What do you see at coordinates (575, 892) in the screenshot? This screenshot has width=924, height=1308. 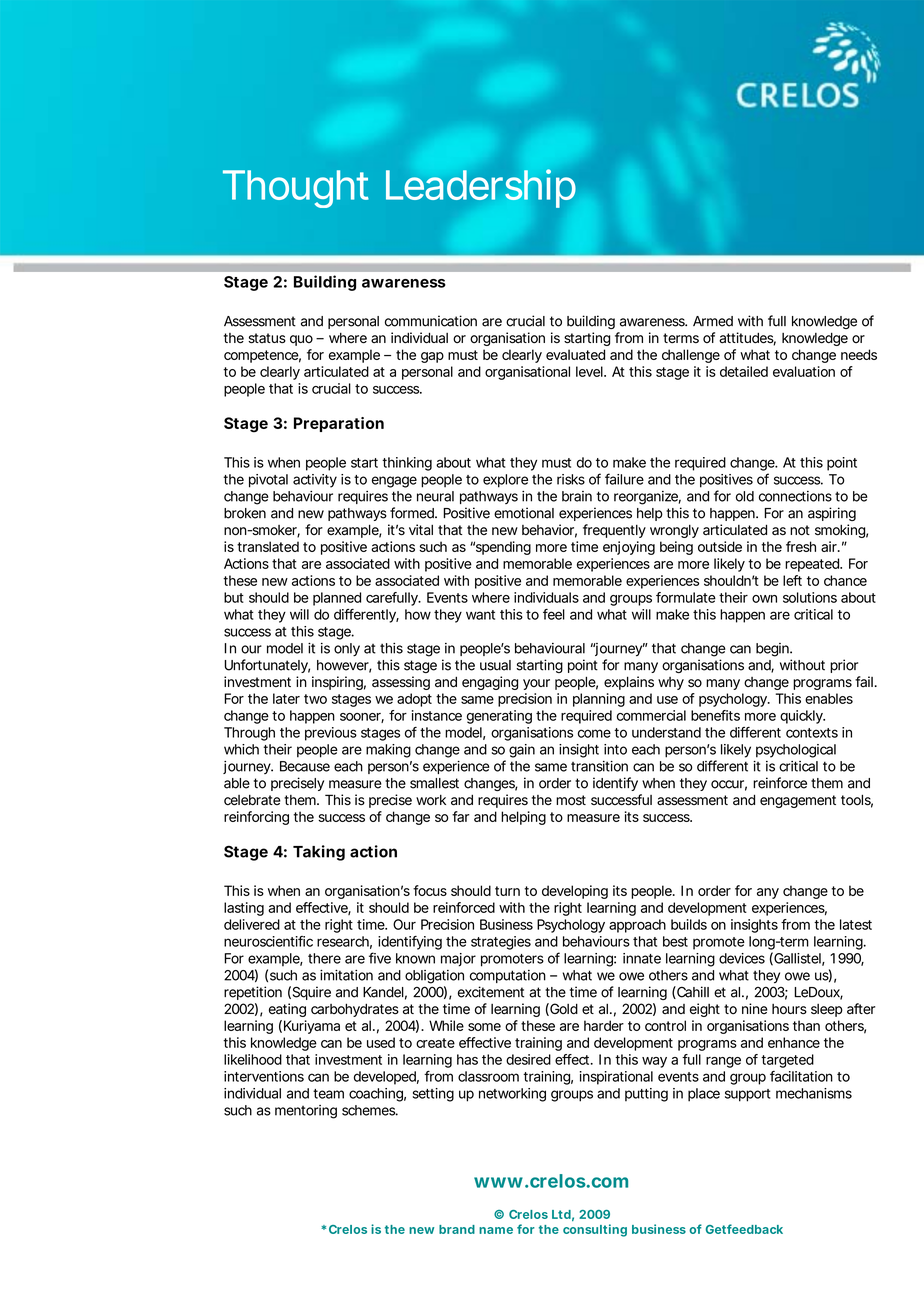 I see `developing` at bounding box center [575, 892].
